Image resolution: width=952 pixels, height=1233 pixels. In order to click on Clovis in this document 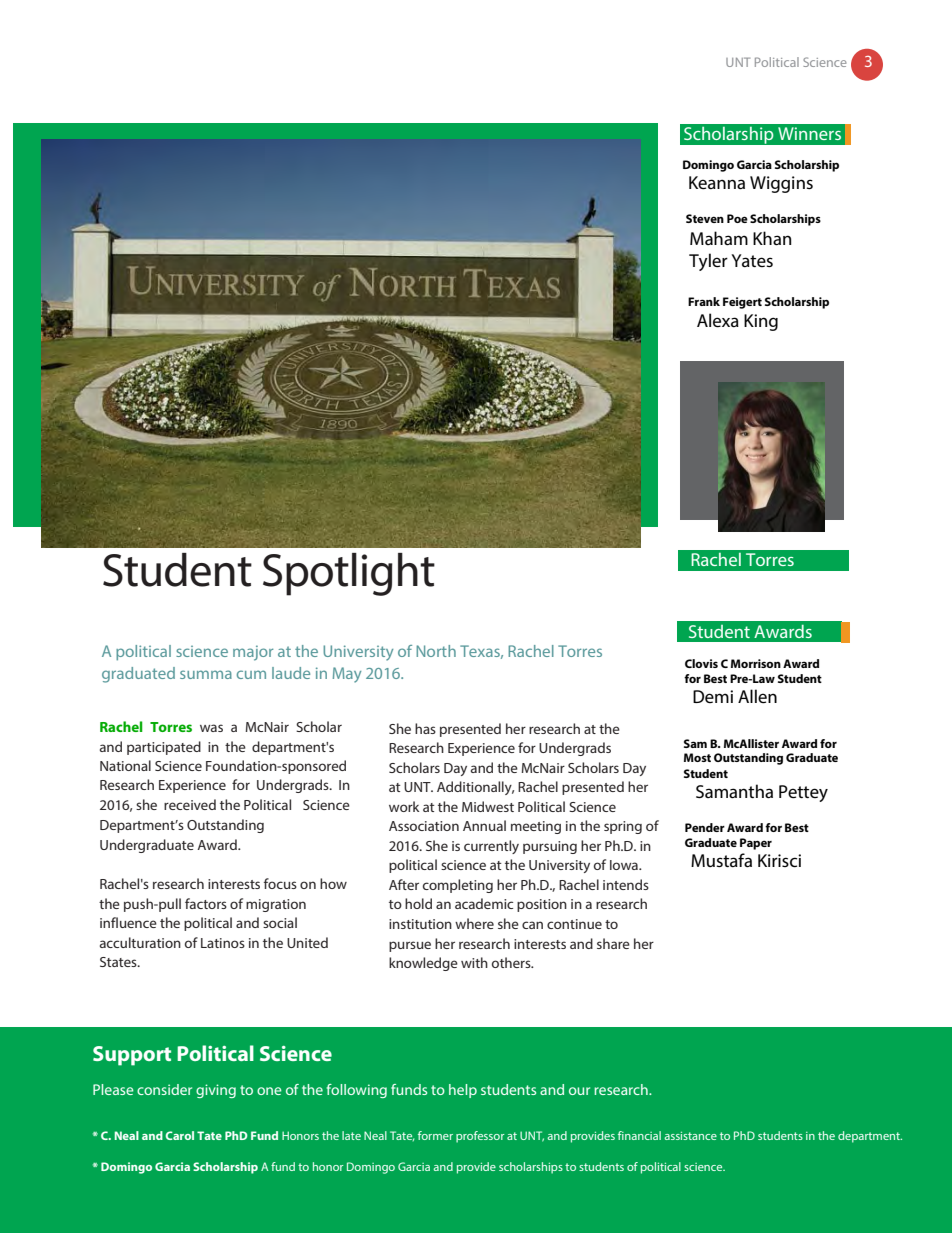, I will do `click(701, 663)`.
